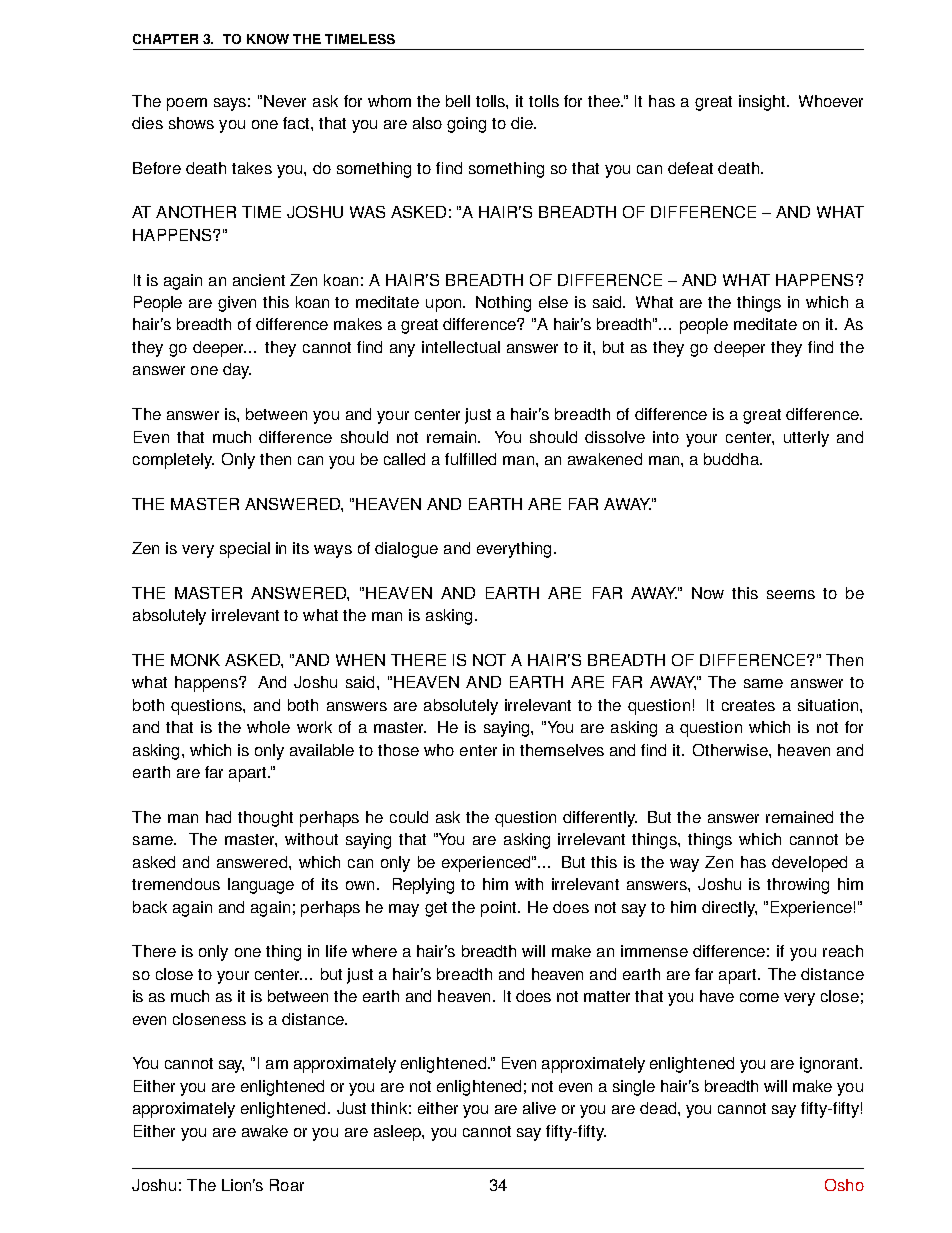 This screenshot has width=952, height=1233. I want to click on dialogue, so click(406, 550).
